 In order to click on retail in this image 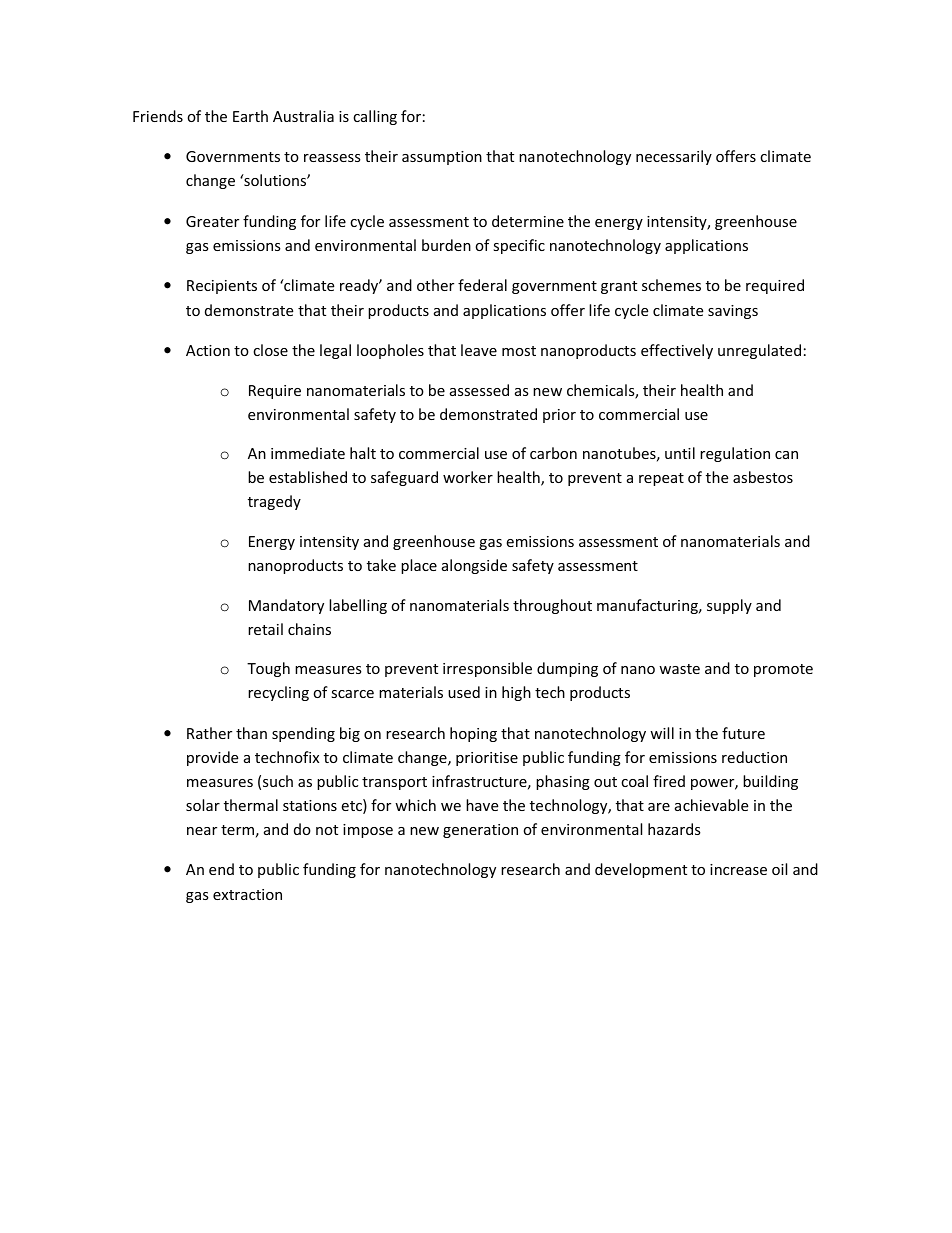, I will do `click(265, 629)`.
